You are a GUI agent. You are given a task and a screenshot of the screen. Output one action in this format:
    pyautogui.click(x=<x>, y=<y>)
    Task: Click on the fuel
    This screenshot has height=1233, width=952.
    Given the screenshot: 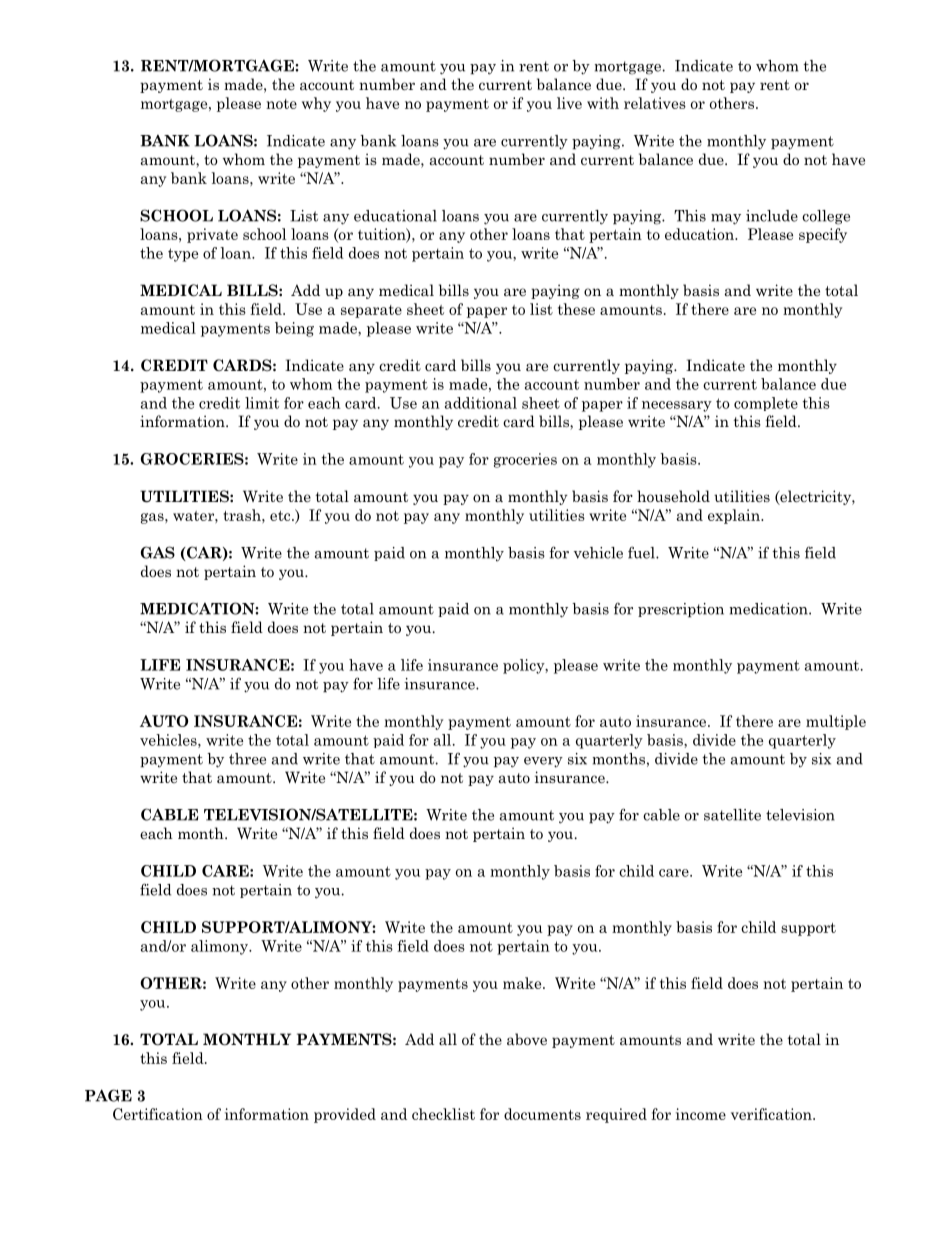 What is the action you would take?
    pyautogui.click(x=642, y=552)
